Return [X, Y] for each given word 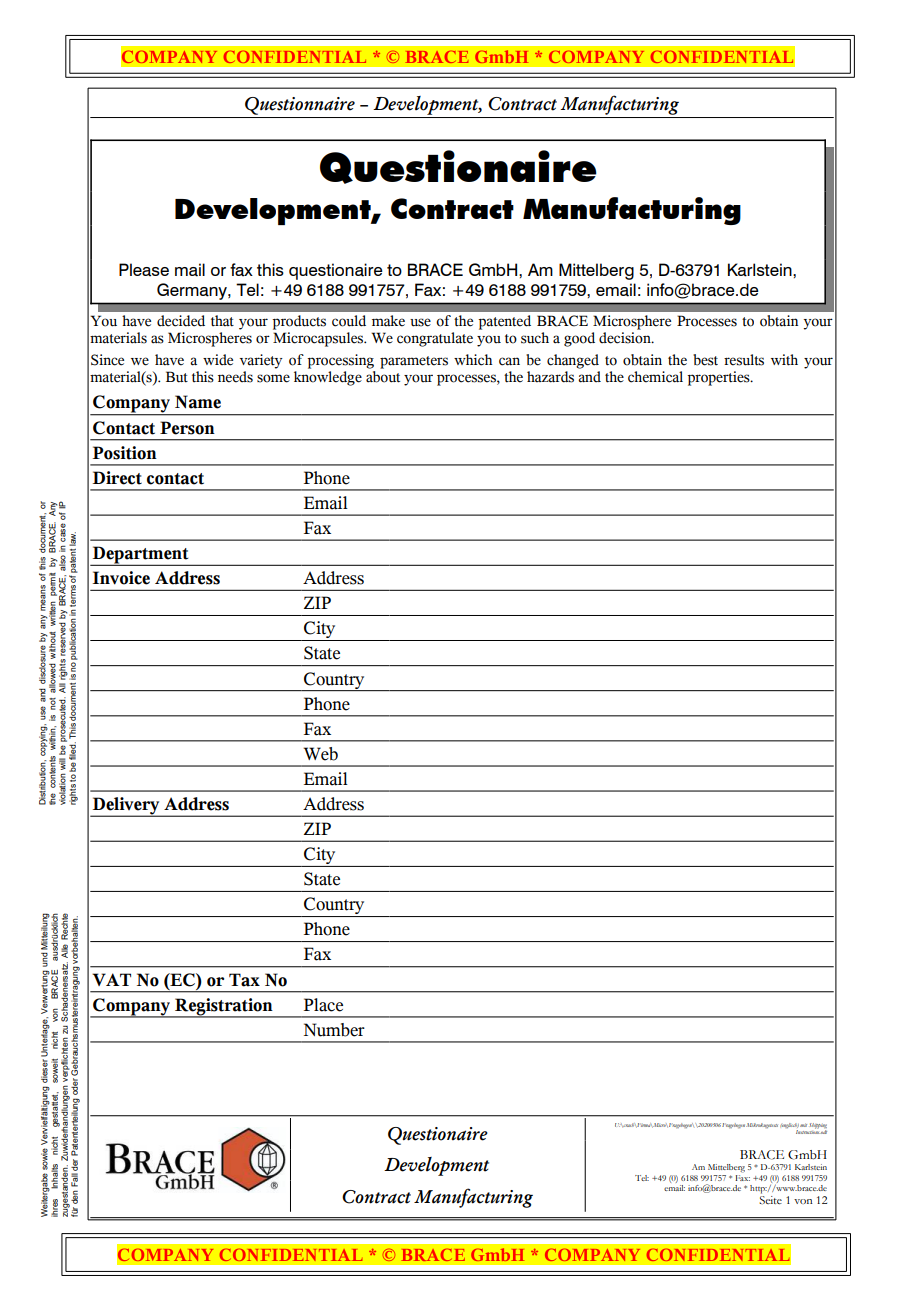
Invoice [121, 578]
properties [719, 378]
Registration [224, 1007]
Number [334, 1030]
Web [320, 754]
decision [626, 338]
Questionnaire [300, 106]
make [388, 321]
